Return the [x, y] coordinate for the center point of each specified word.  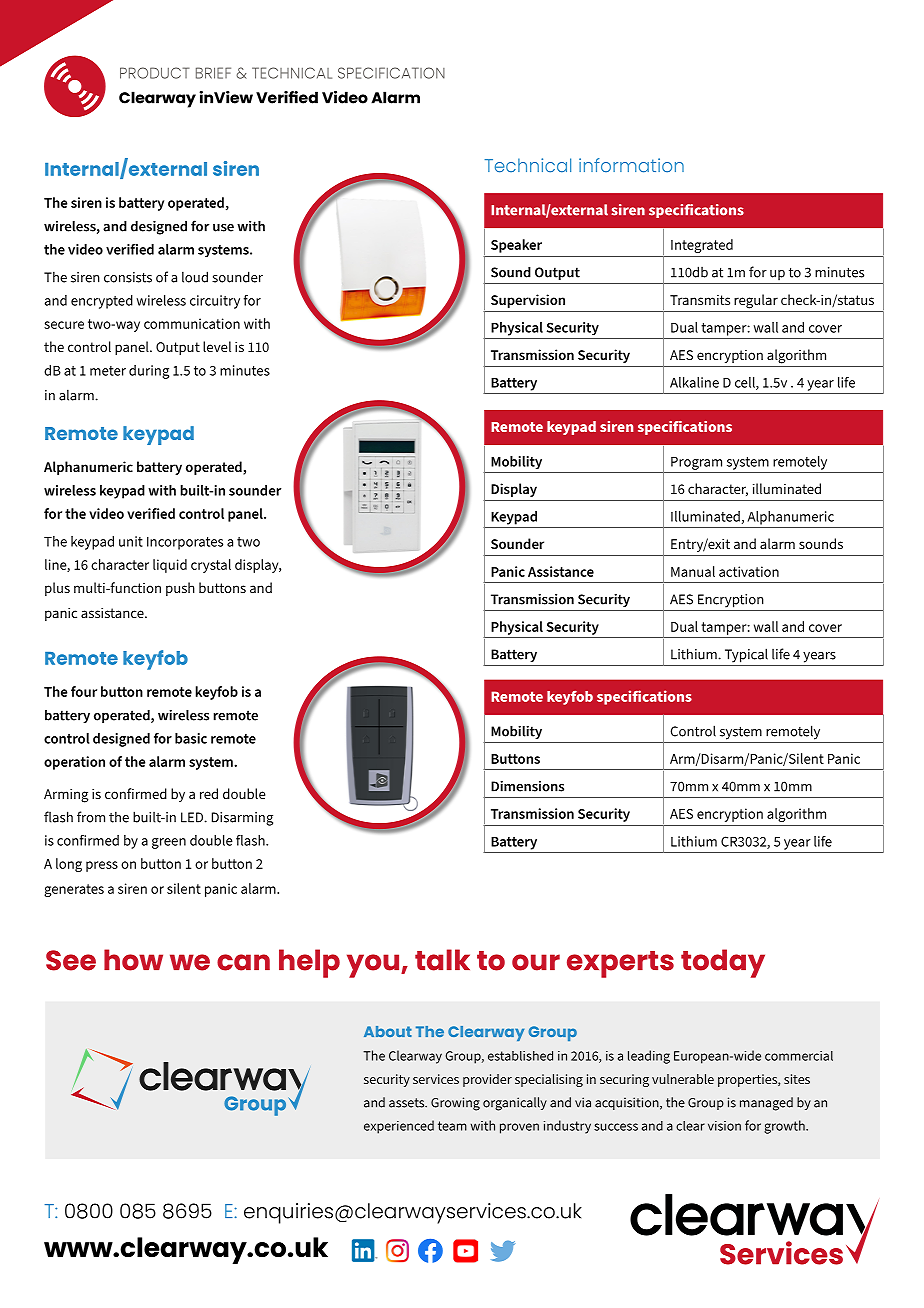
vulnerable [683, 1079]
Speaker [516, 246]
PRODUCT [155, 73]
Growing [455, 1104]
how [133, 960]
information [631, 165]
